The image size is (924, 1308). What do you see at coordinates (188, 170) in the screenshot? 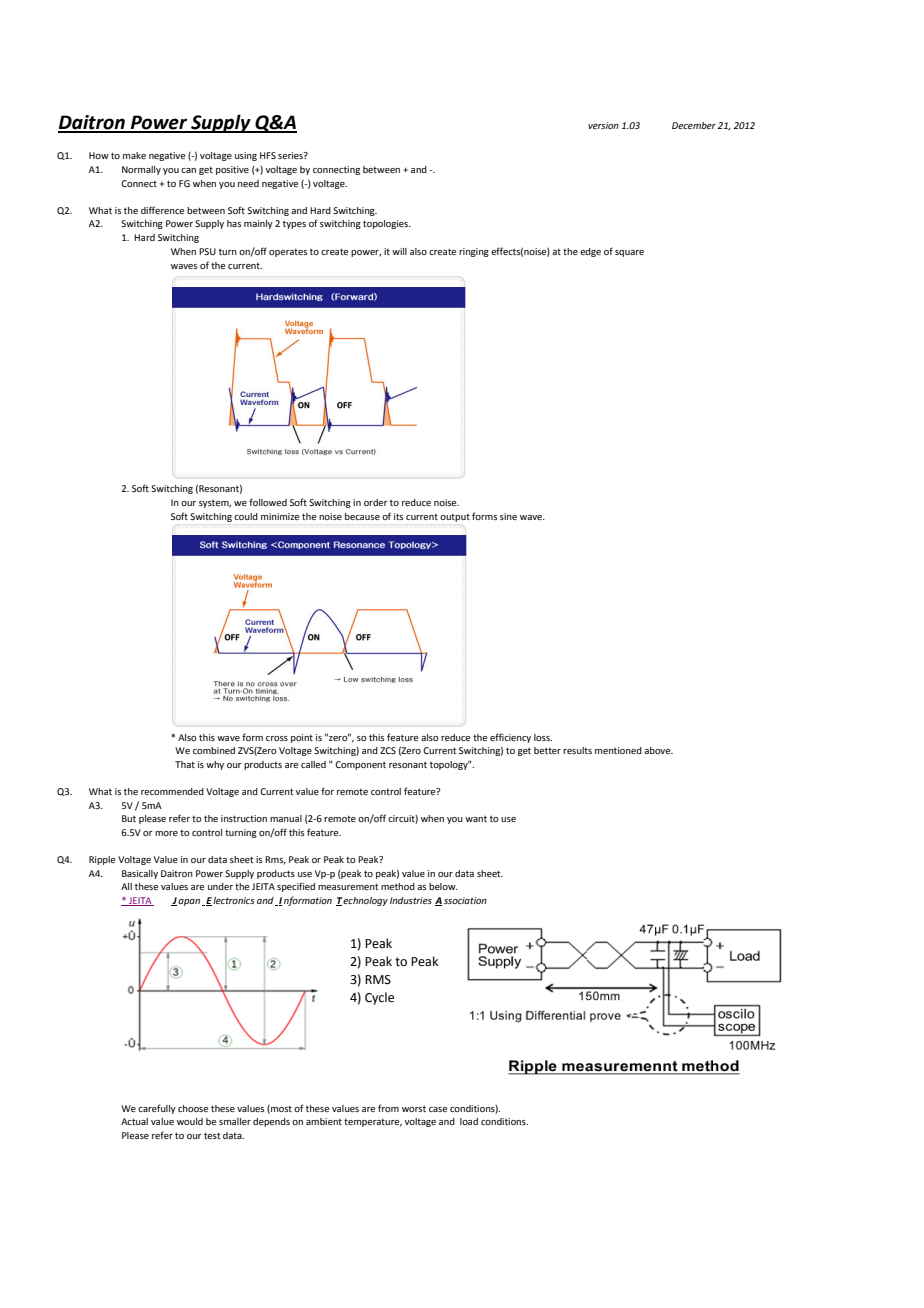
I see `can` at bounding box center [188, 170].
